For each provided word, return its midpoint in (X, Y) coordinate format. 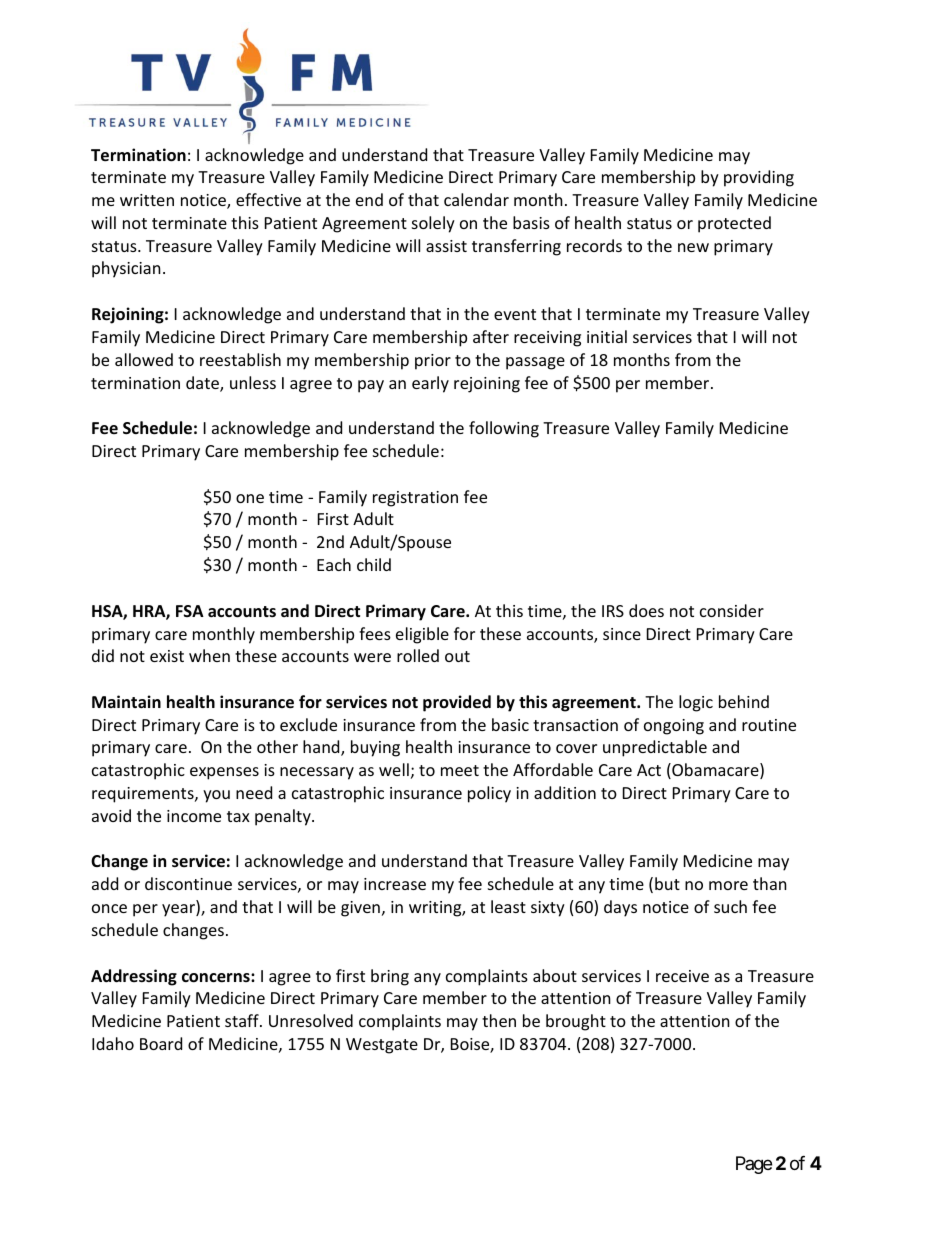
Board (161, 1043)
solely (433, 224)
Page (754, 1165)
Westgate (382, 1046)
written (147, 200)
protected (734, 224)
